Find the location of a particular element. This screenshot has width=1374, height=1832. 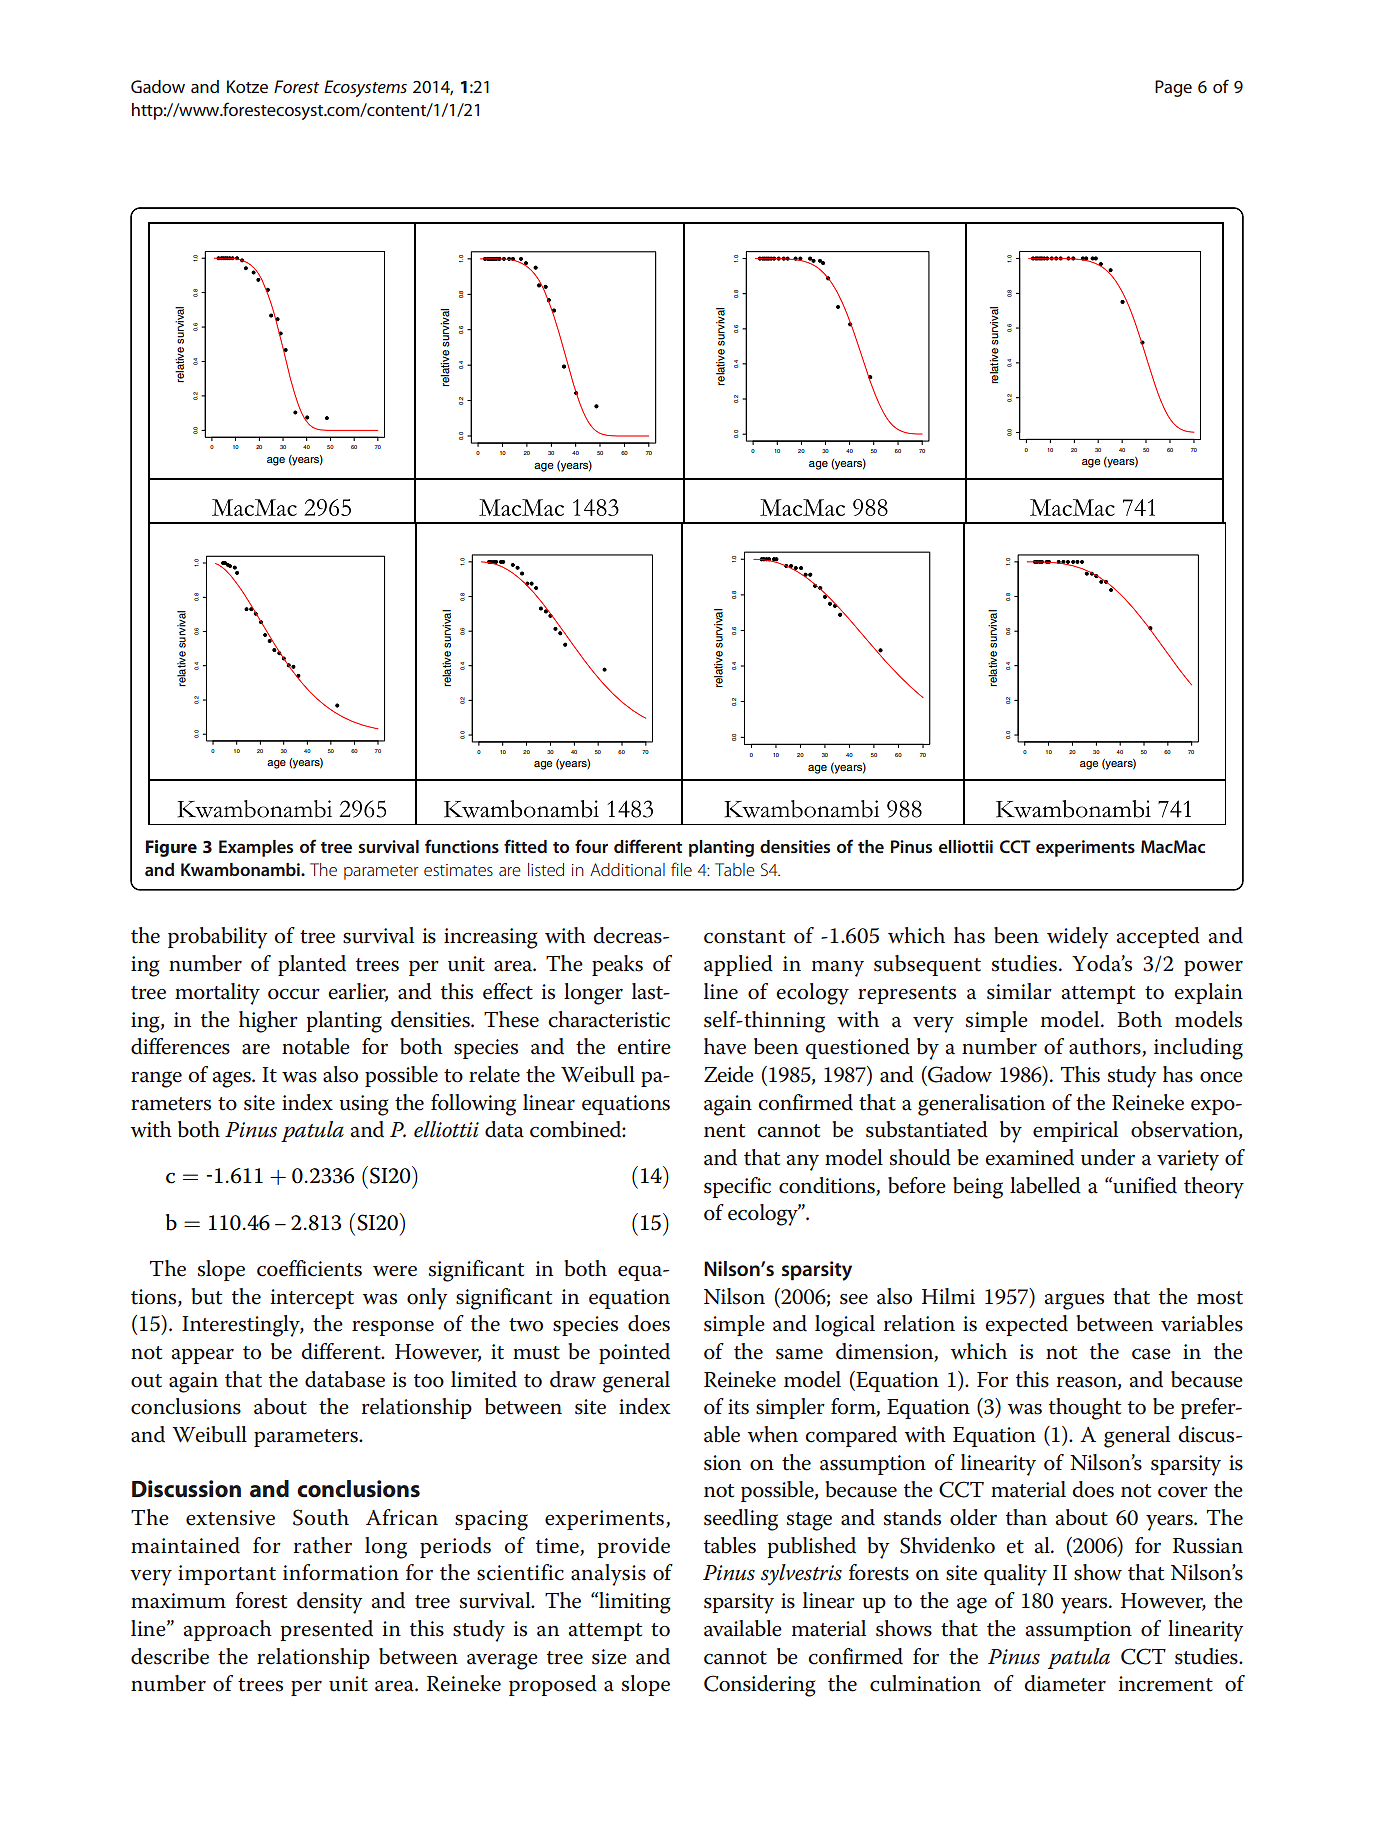

using is located at coordinates (364, 1105).
